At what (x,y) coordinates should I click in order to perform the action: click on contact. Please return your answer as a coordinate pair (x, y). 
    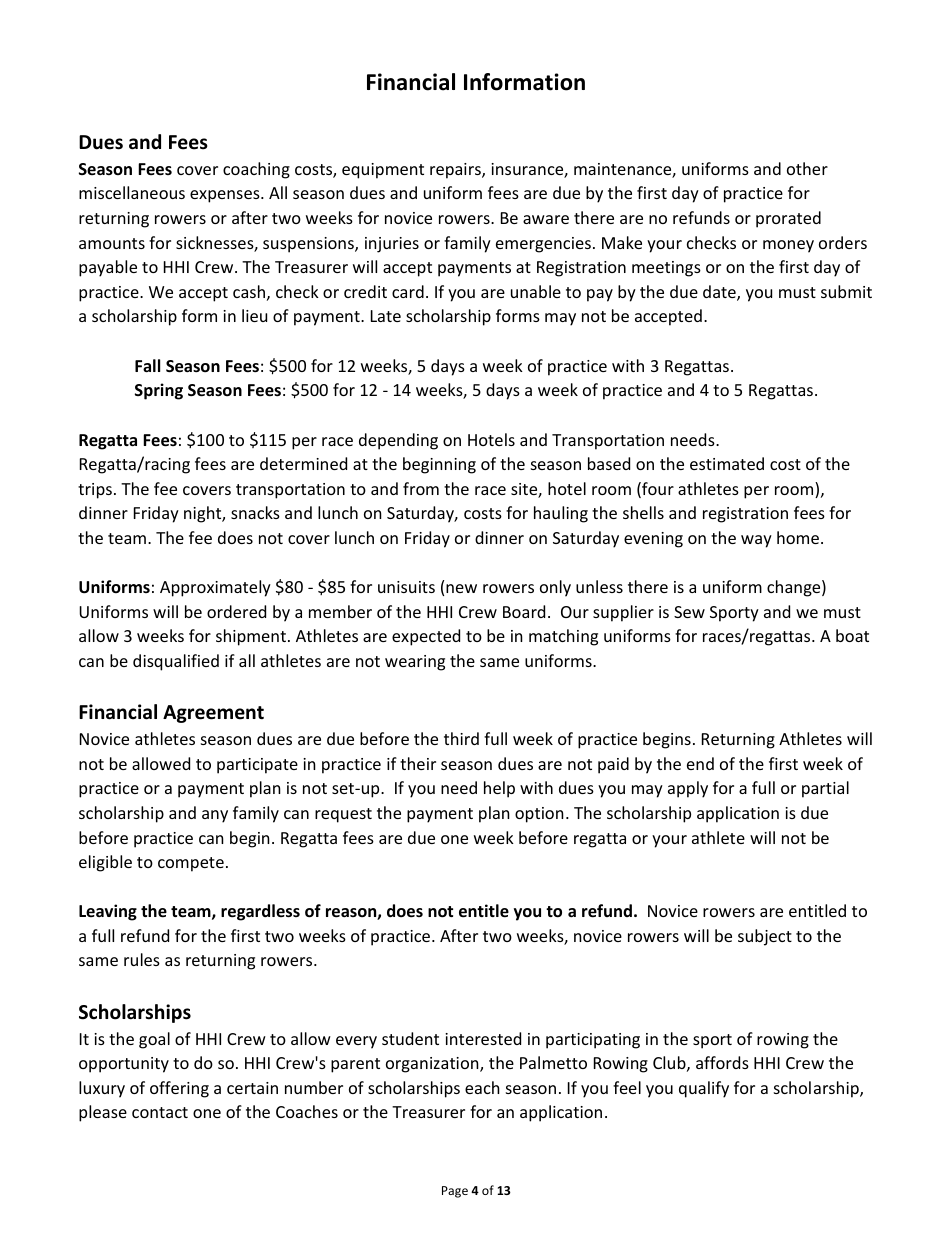
    Looking at the image, I should click on (160, 1112).
